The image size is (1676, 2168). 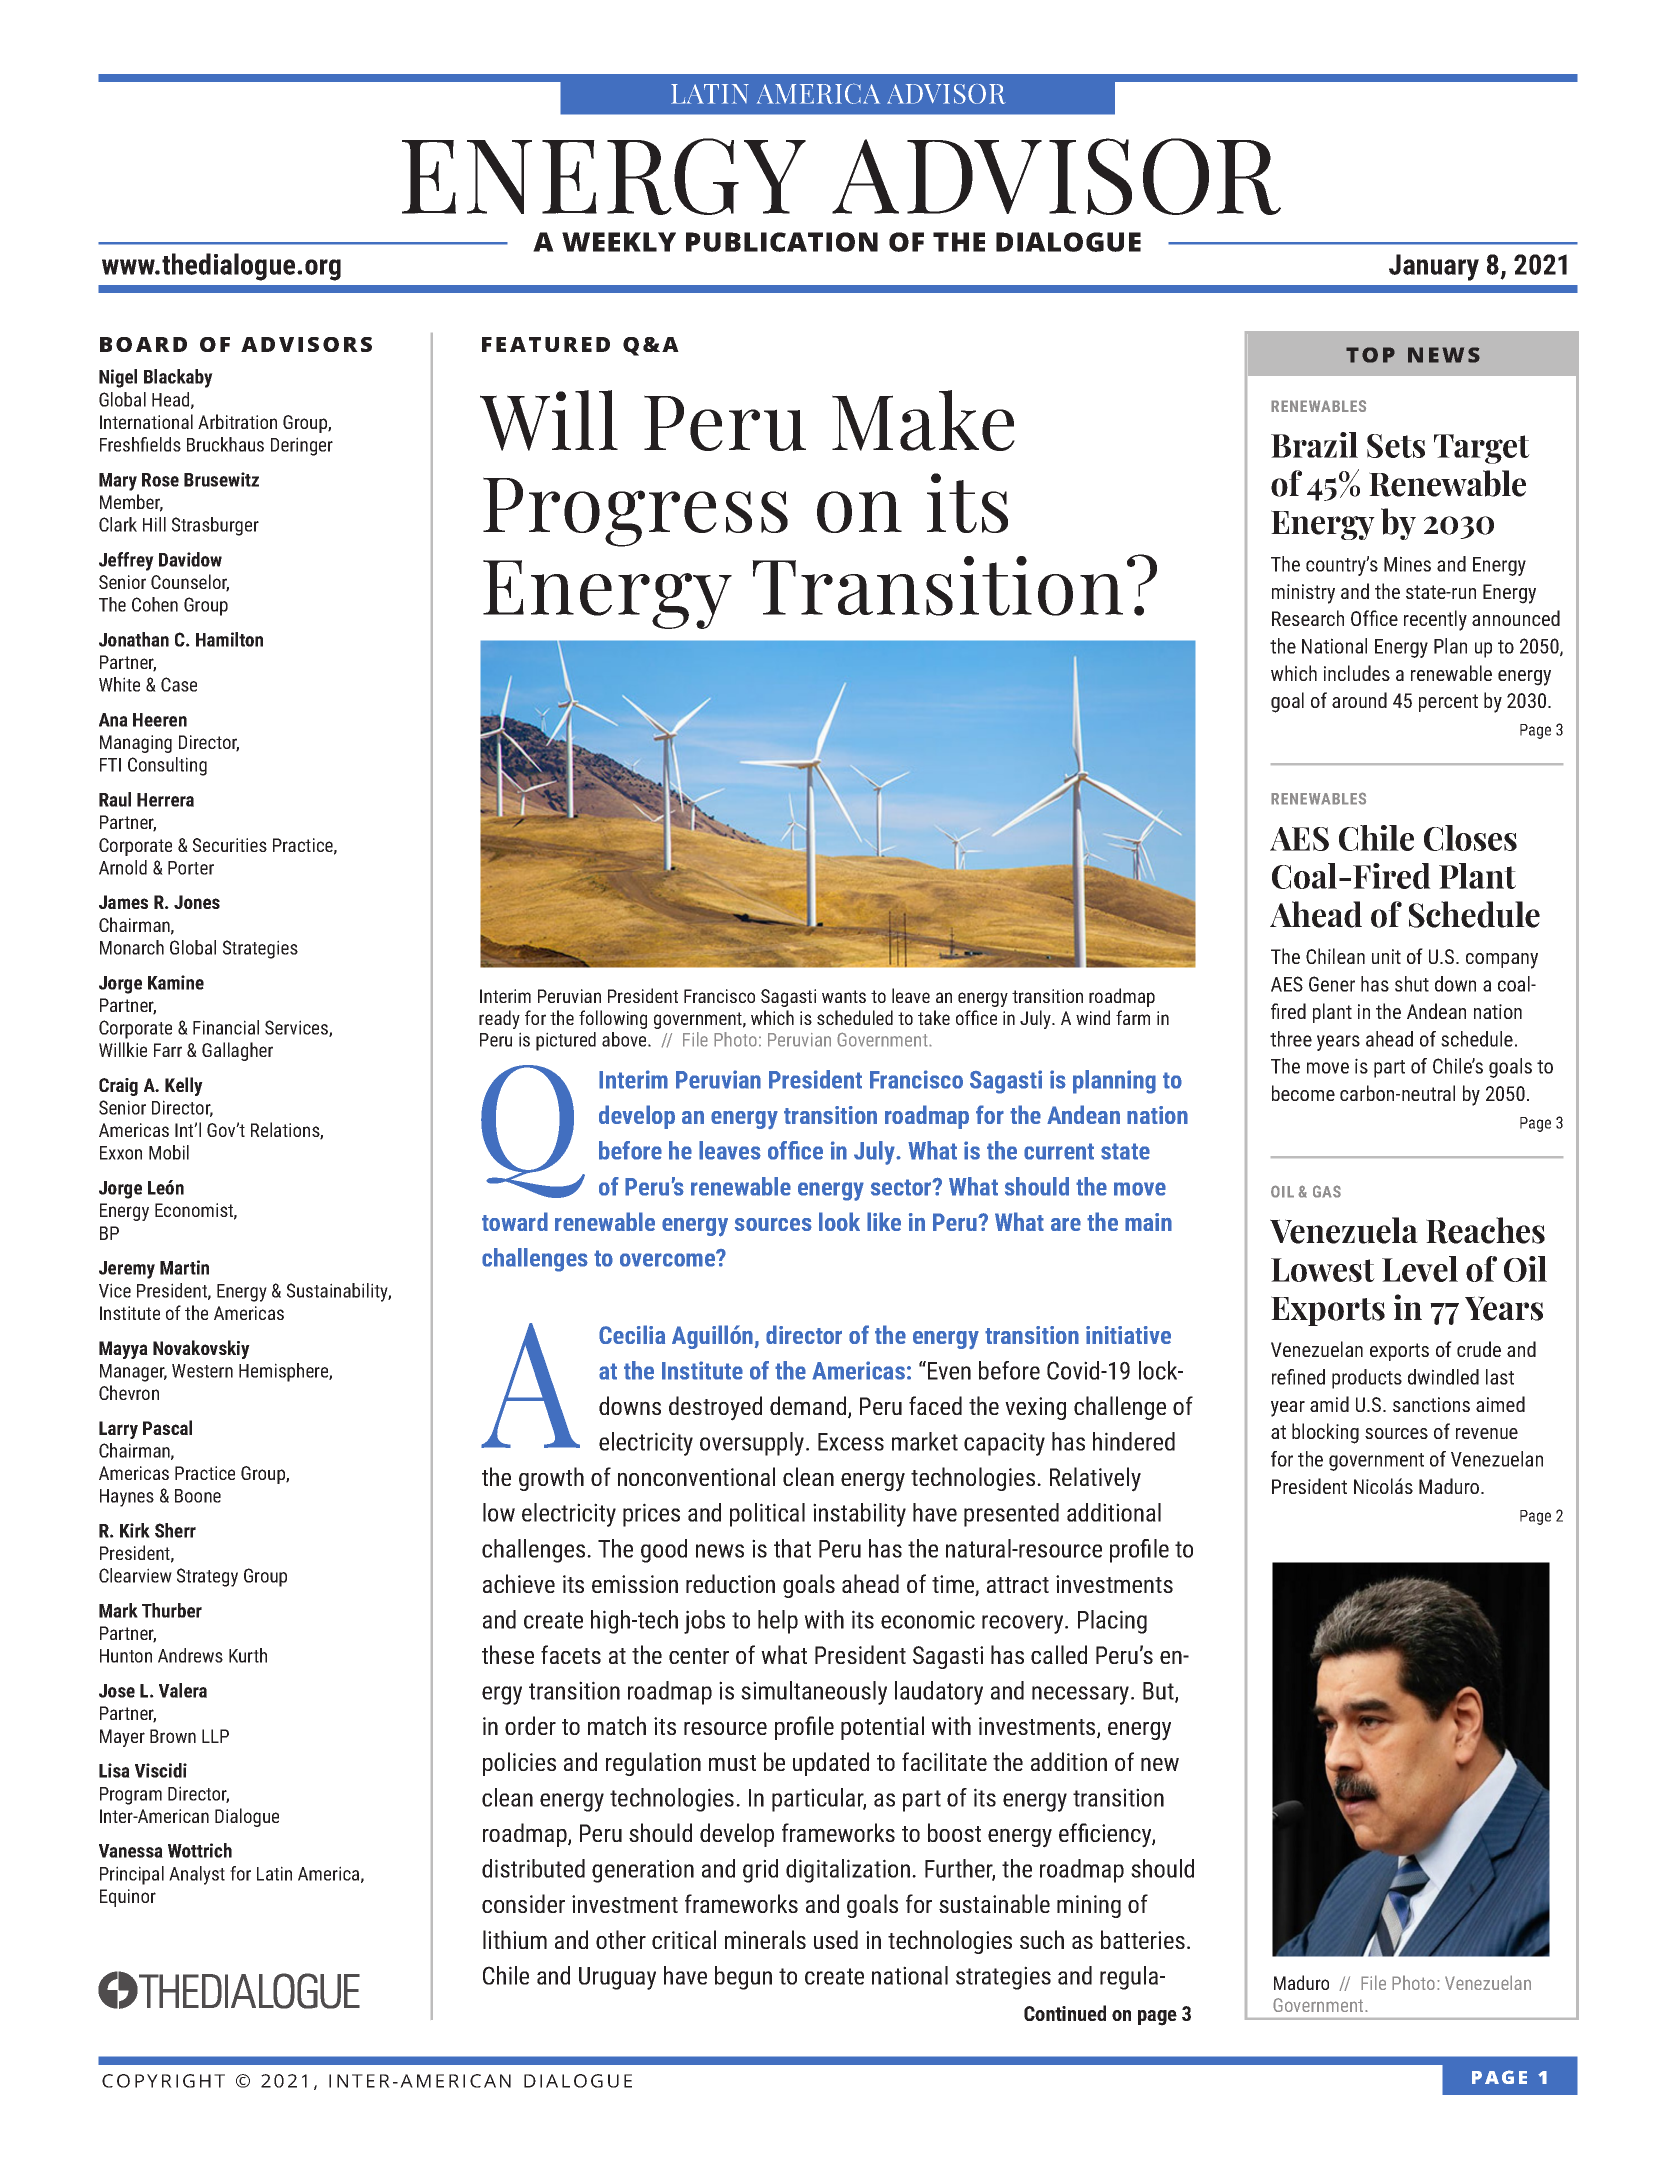 What do you see at coordinates (163, 2081) in the screenshot?
I see `COPYRIGHT` at bounding box center [163, 2081].
